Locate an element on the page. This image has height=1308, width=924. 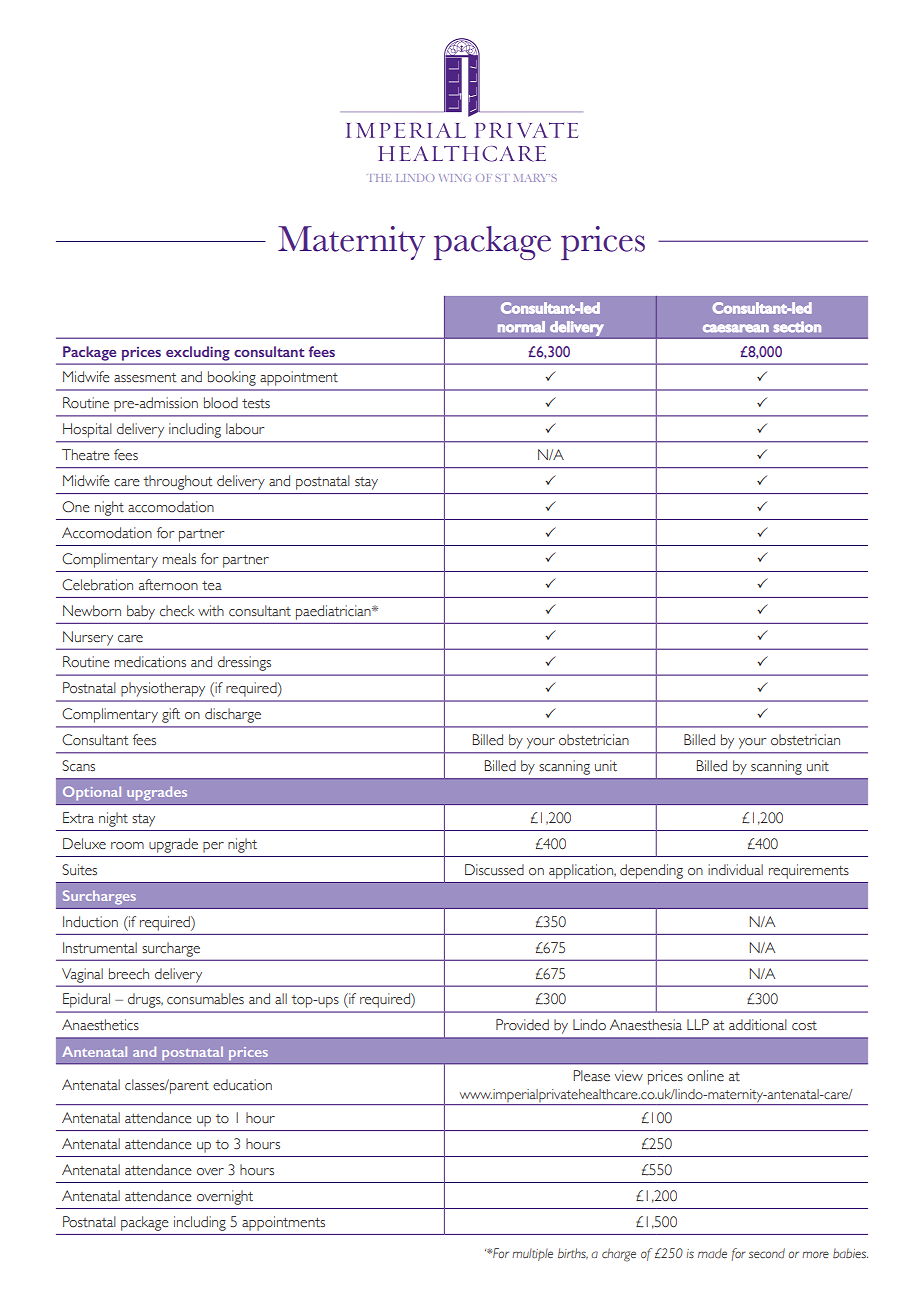
caesarean is located at coordinates (736, 328).
